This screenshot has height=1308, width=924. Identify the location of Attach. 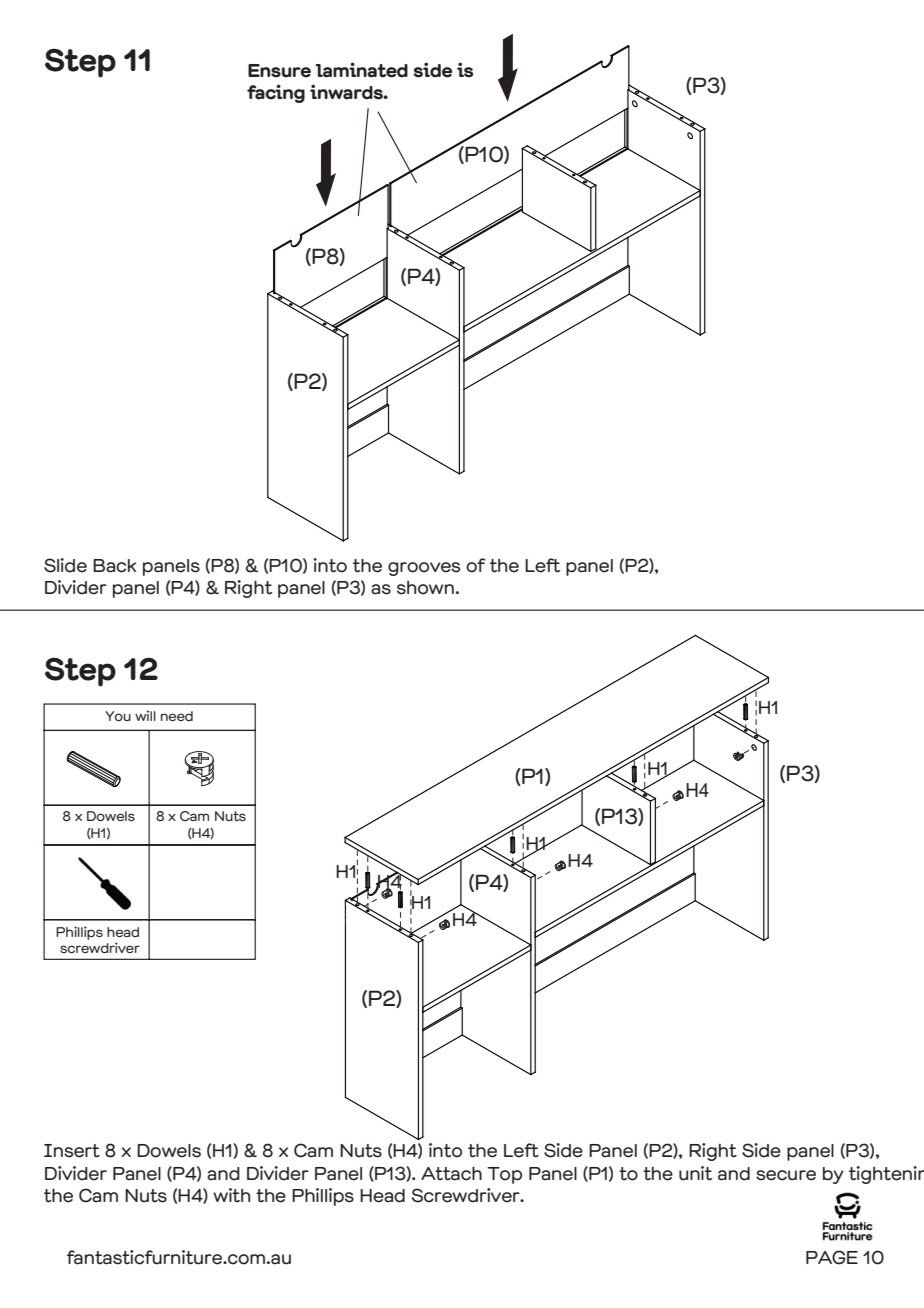
(451, 1173).
